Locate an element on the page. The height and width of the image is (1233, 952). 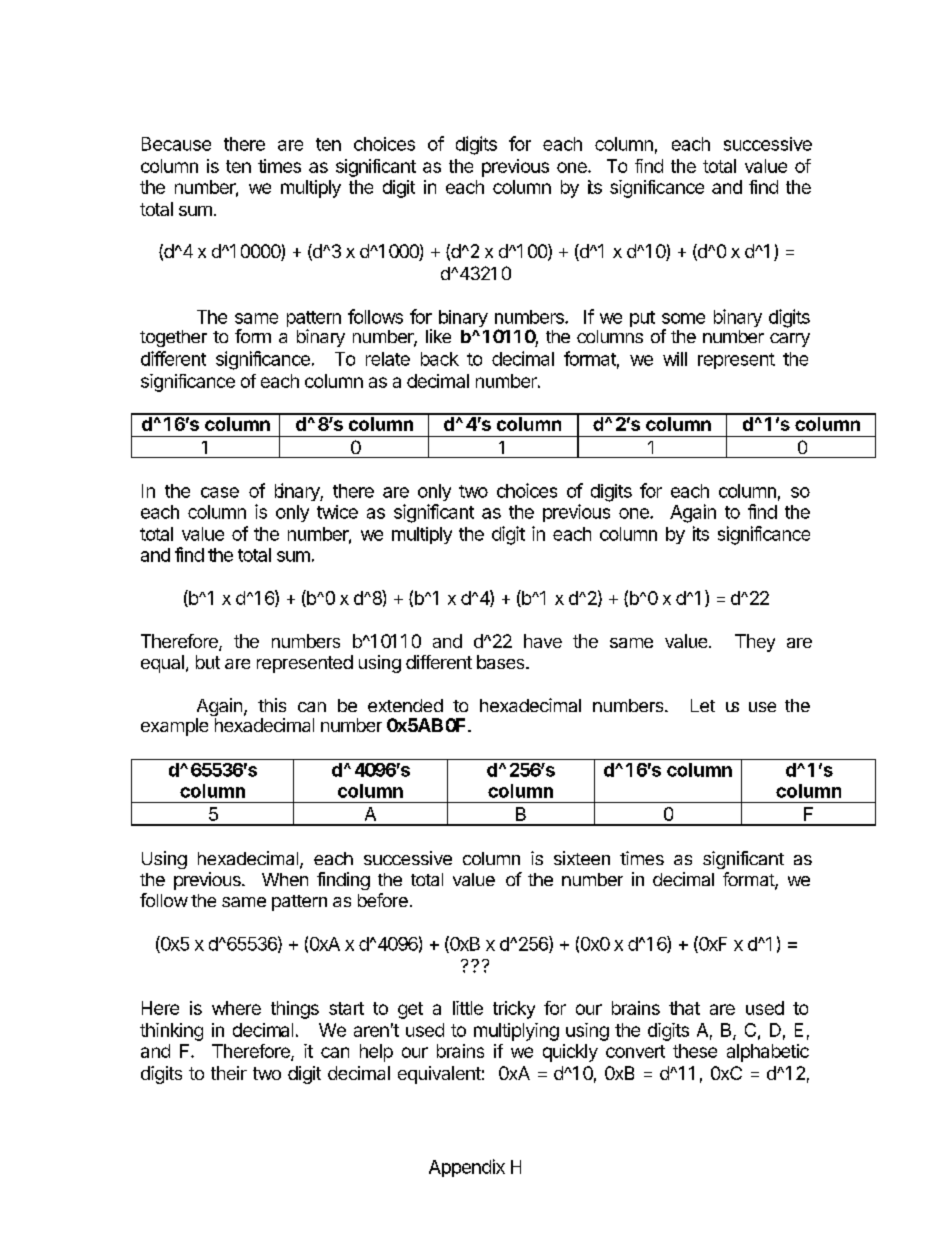
that is located at coordinates (684, 1008).
